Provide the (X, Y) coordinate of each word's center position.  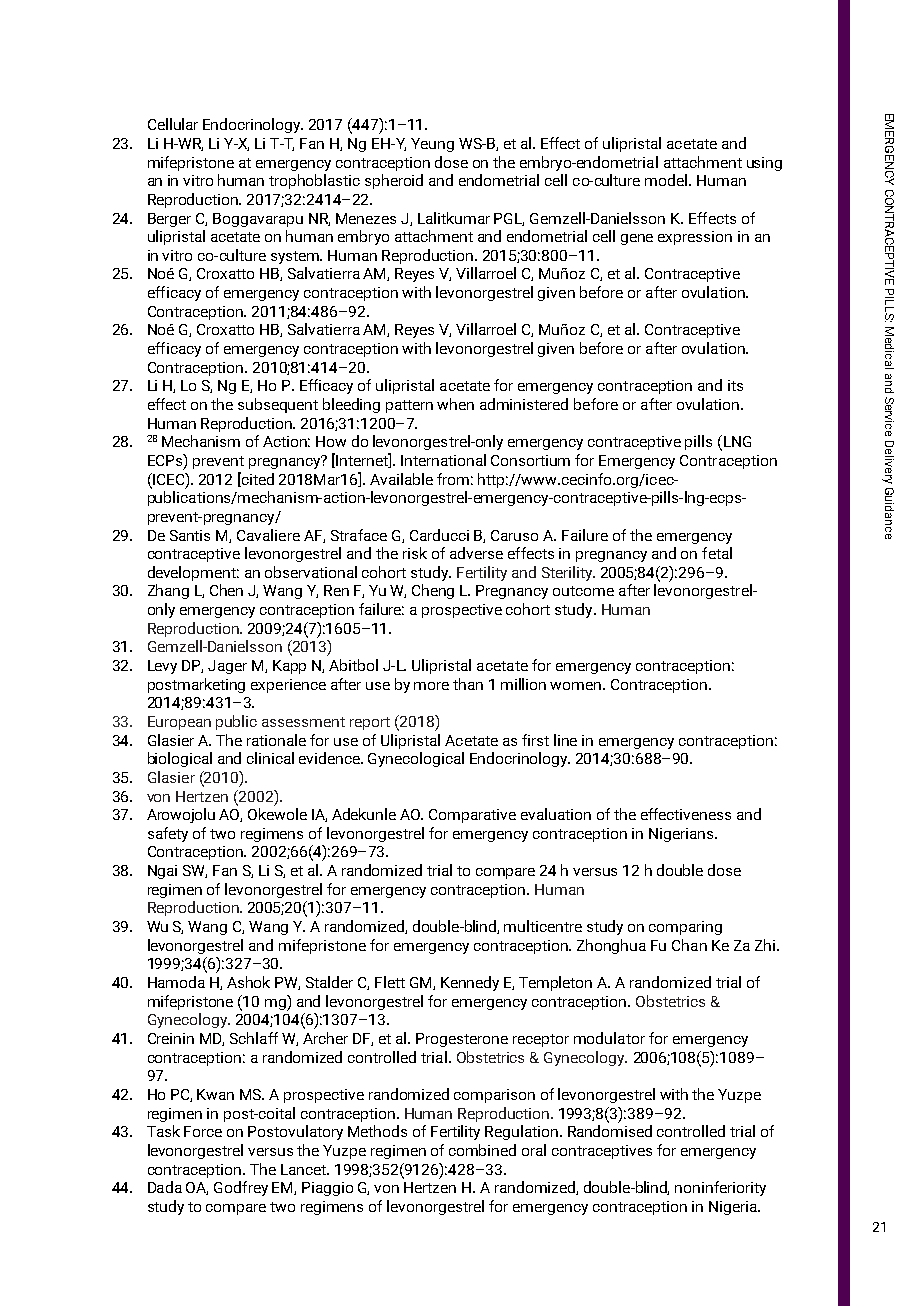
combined (482, 1150)
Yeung (432, 145)
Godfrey (241, 1188)
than (468, 684)
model (667, 180)
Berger (169, 220)
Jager (227, 667)
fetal (717, 553)
